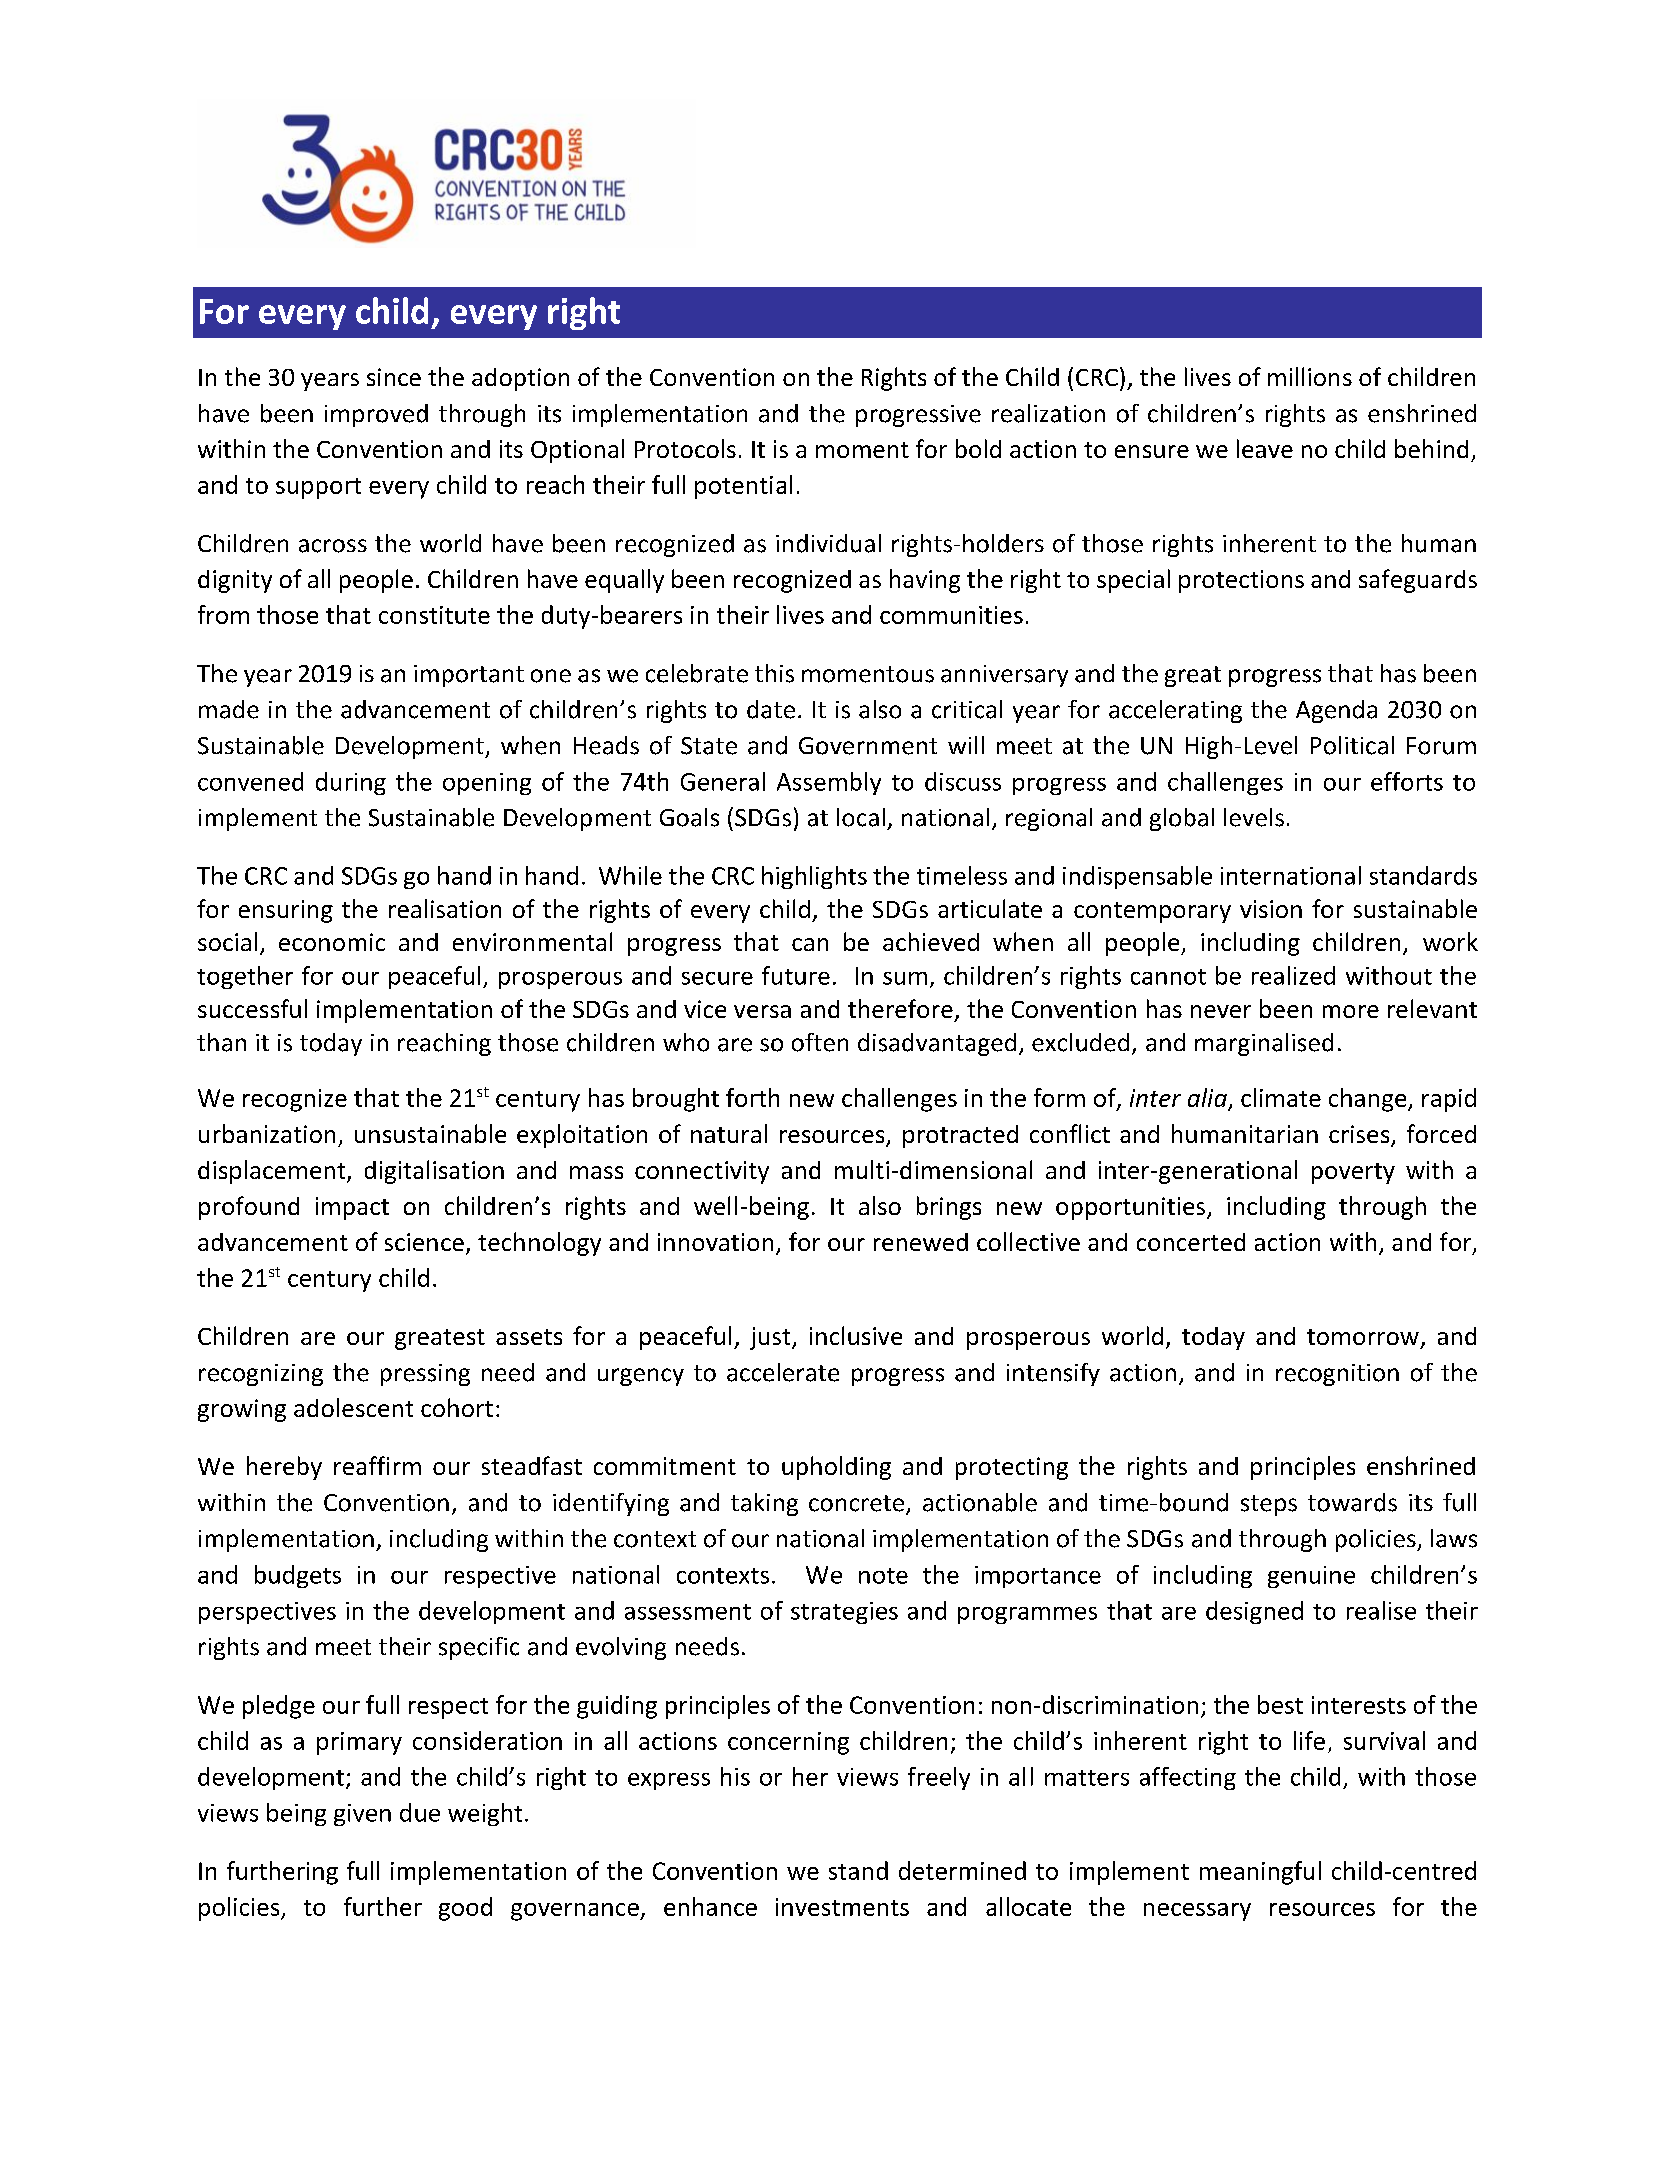 This screenshot has width=1675, height=2168. Describe the element at coordinates (434, 1172) in the screenshot. I see `digitalisation` at that location.
